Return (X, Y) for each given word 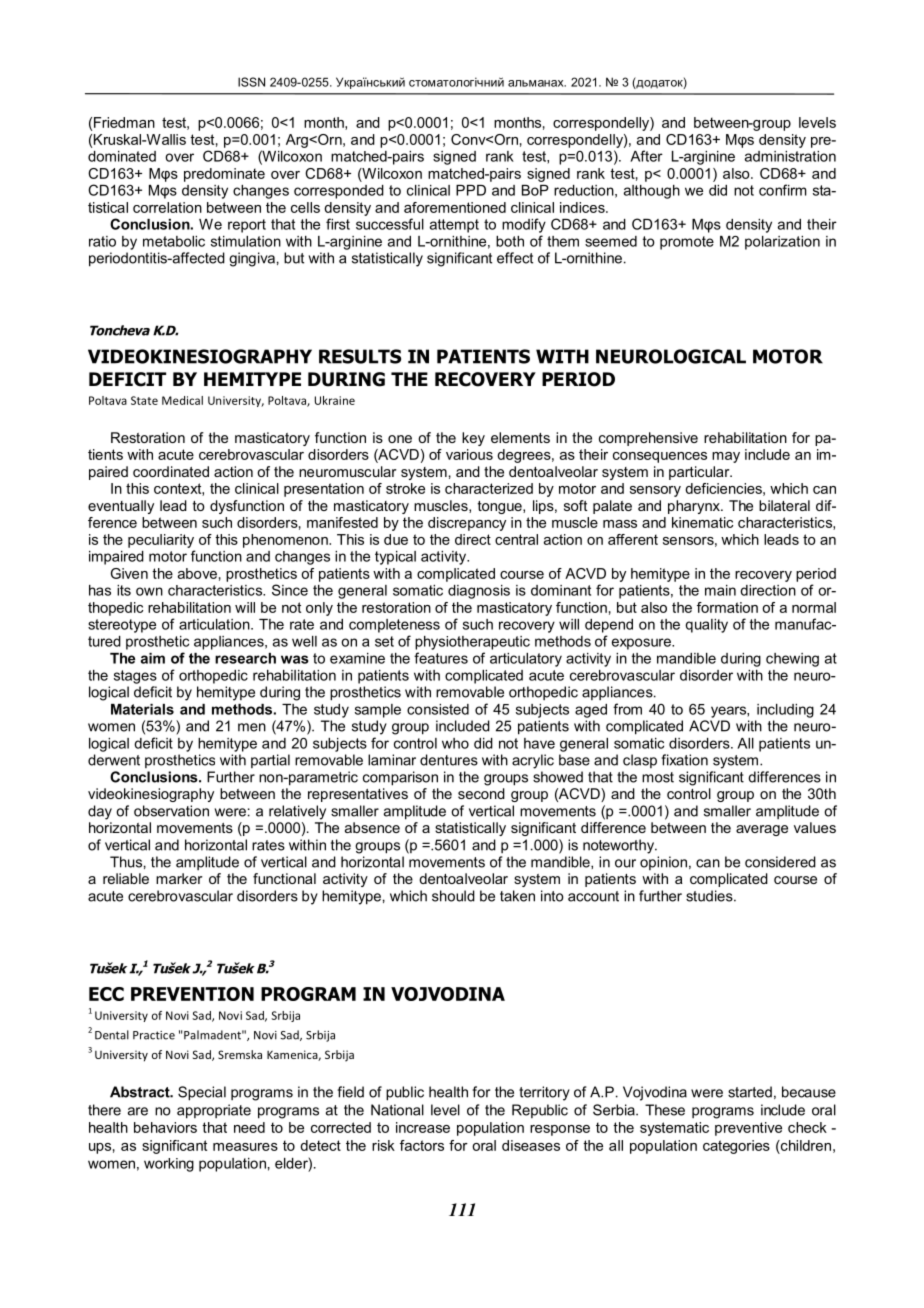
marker (179, 878)
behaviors (165, 1127)
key (473, 439)
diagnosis (479, 592)
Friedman (124, 122)
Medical (182, 400)
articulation (215, 624)
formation (727, 607)
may (726, 457)
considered (780, 862)
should (453, 896)
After (646, 156)
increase (423, 1127)
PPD (471, 190)
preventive (748, 1129)
